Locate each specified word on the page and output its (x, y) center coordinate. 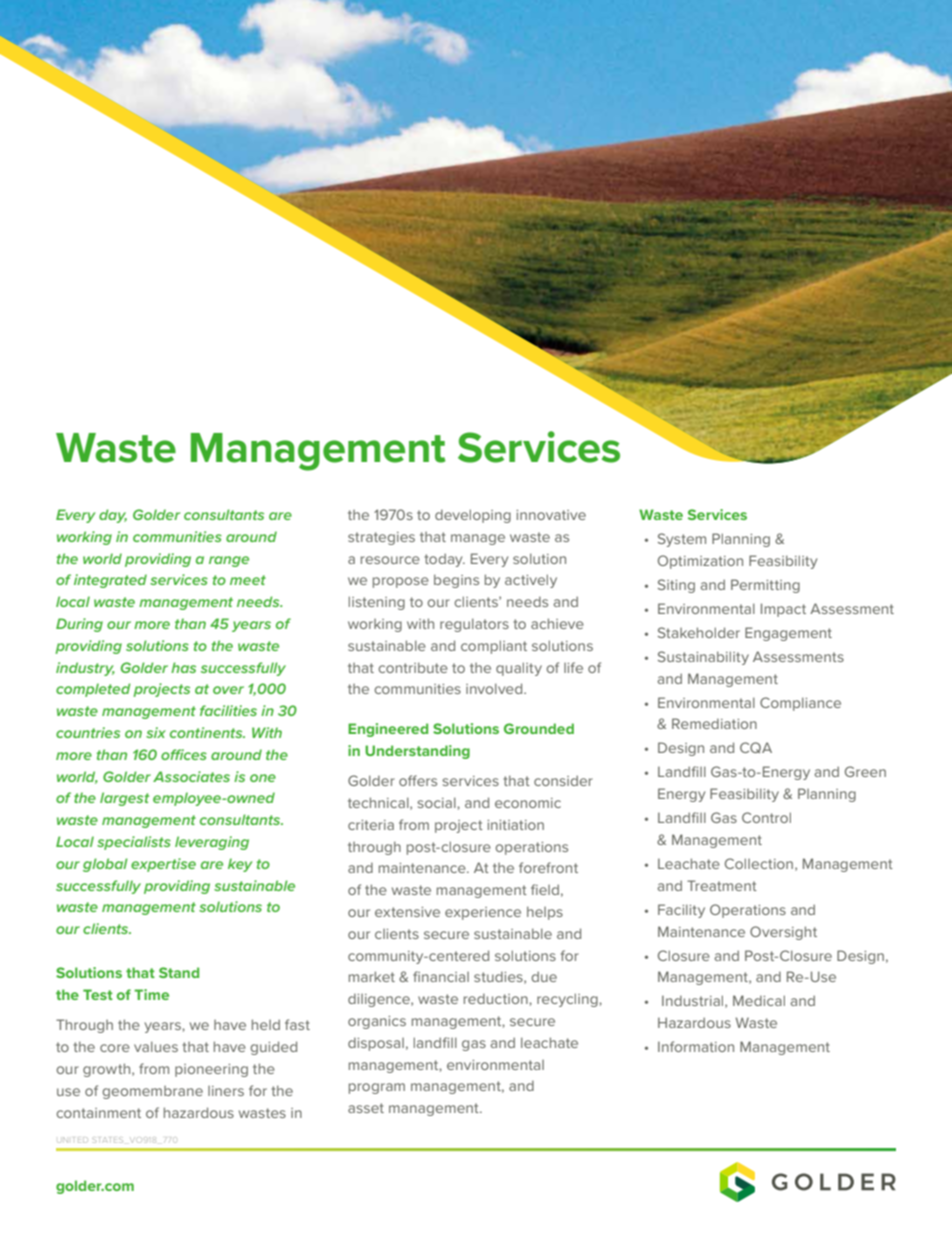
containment (98, 1113)
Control (766, 817)
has (183, 667)
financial (441, 976)
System (682, 540)
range (229, 561)
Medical (759, 1000)
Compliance (800, 704)
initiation (515, 825)
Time (151, 994)
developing (473, 516)
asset (366, 1108)
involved (495, 688)
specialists (134, 843)
